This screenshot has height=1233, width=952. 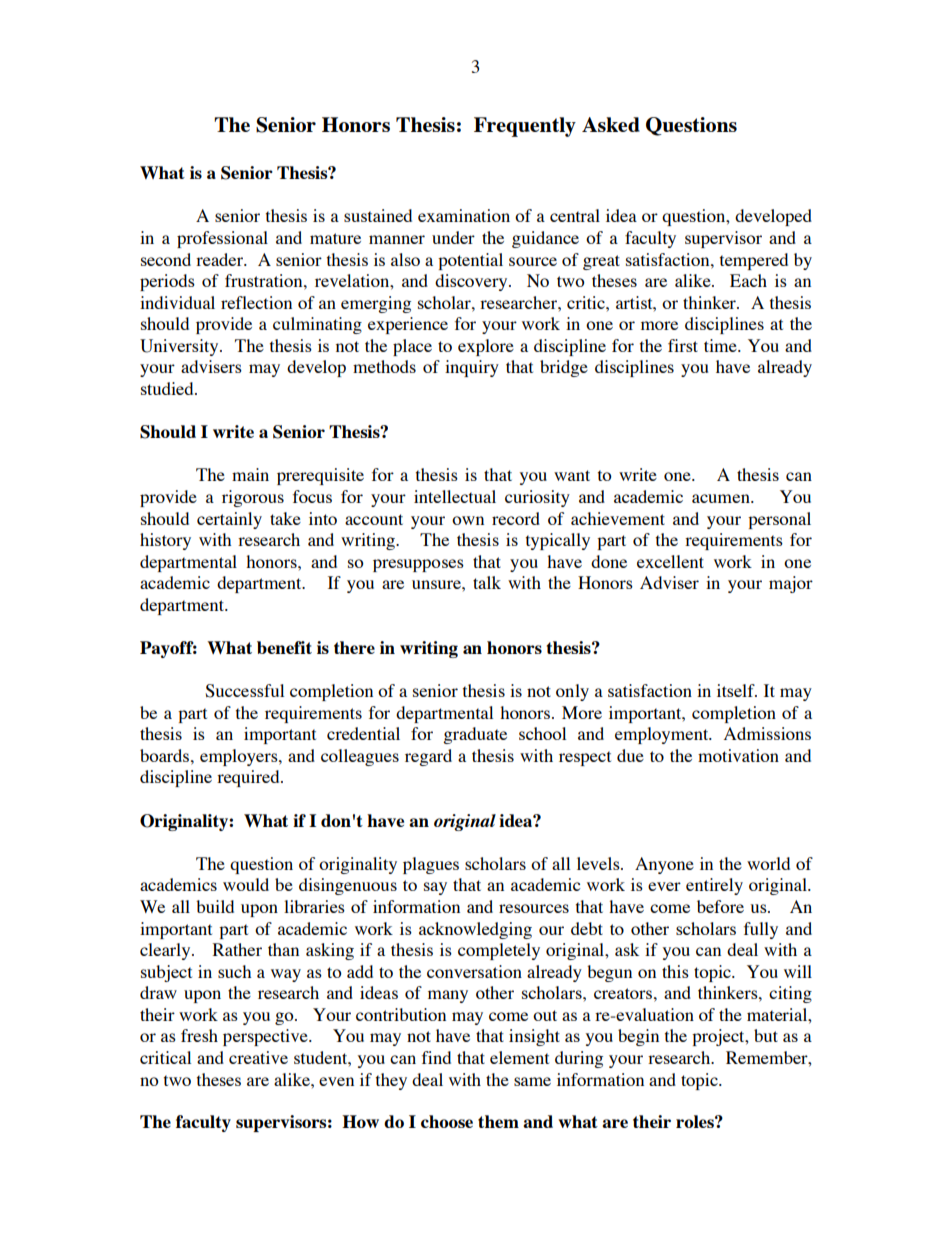 I want to click on plagues, so click(x=431, y=865).
